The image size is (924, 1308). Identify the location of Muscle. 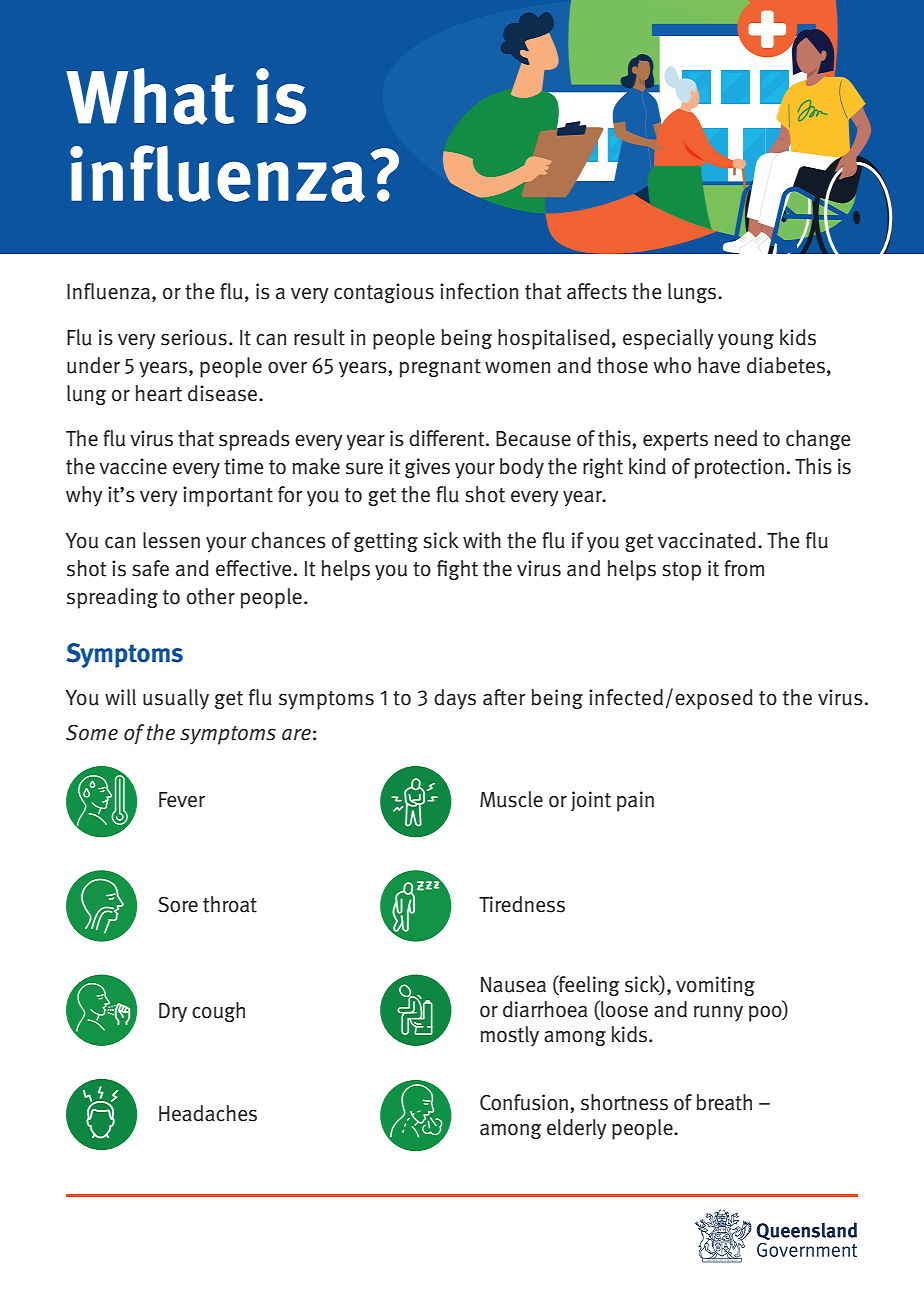
(511, 799).
